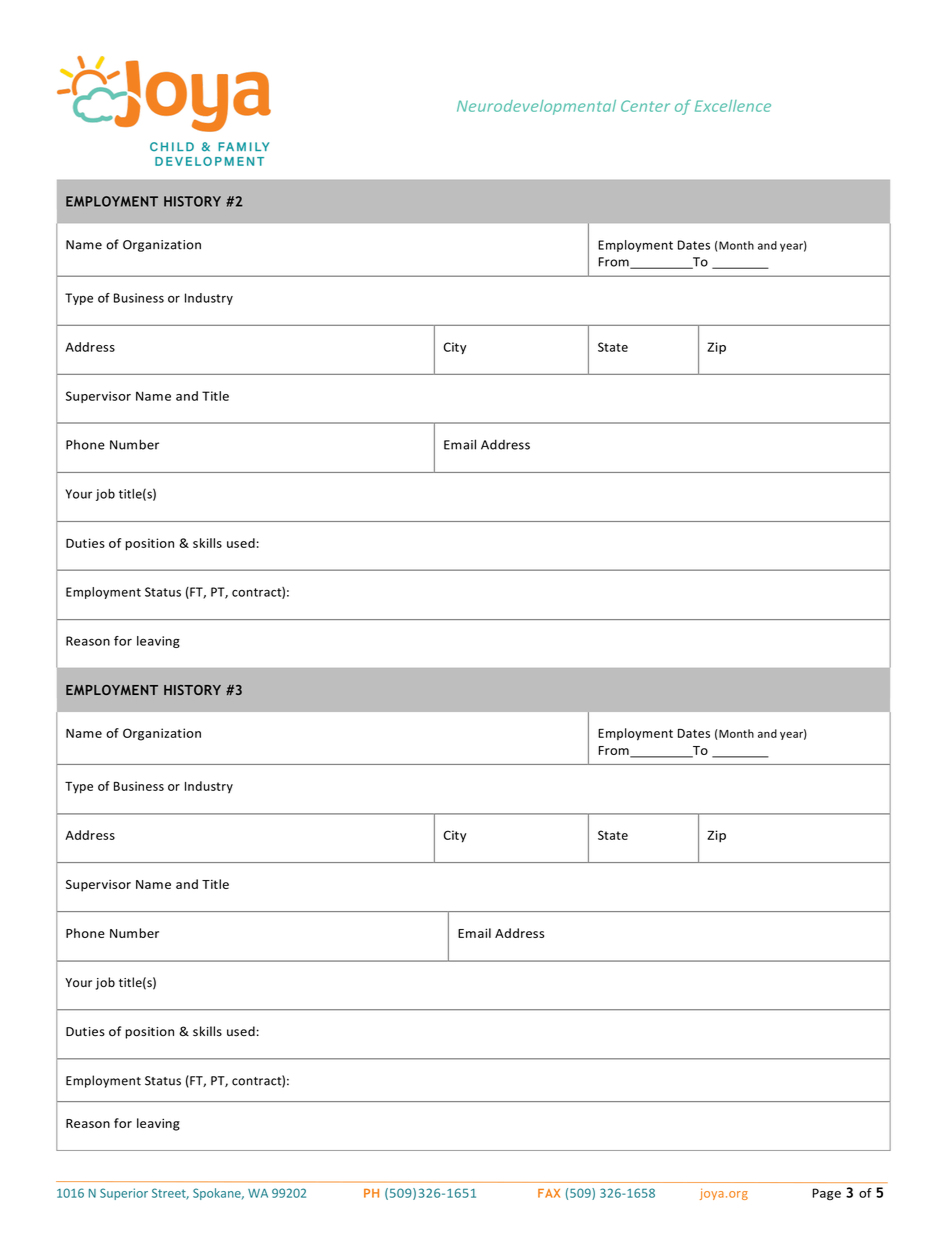 Image resolution: width=952 pixels, height=1233 pixels. I want to click on Superior, so click(124, 1194).
